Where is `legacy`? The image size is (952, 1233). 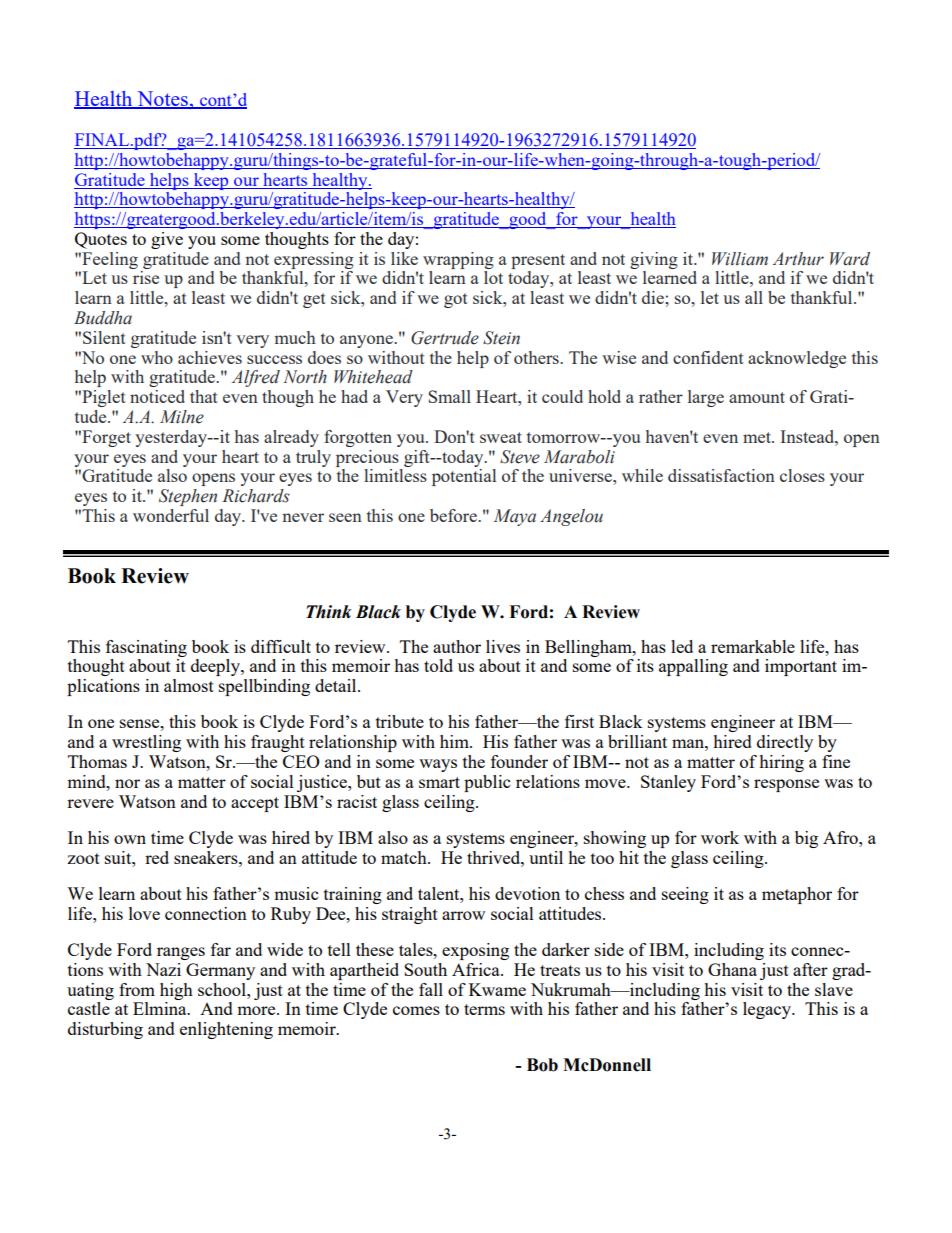 legacy is located at coordinates (768, 1010).
